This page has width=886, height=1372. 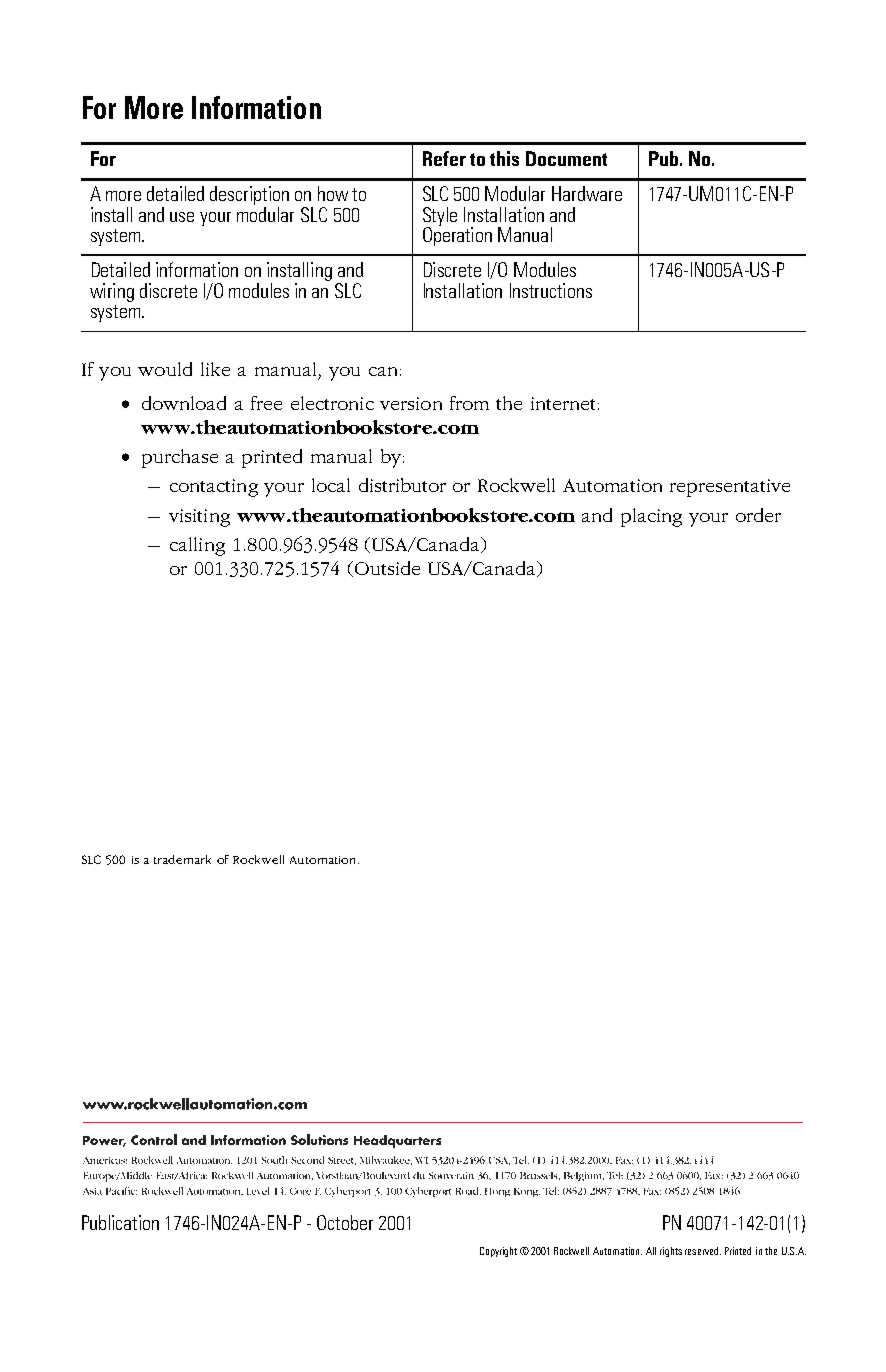 I want to click on calling, so click(x=197, y=546).
